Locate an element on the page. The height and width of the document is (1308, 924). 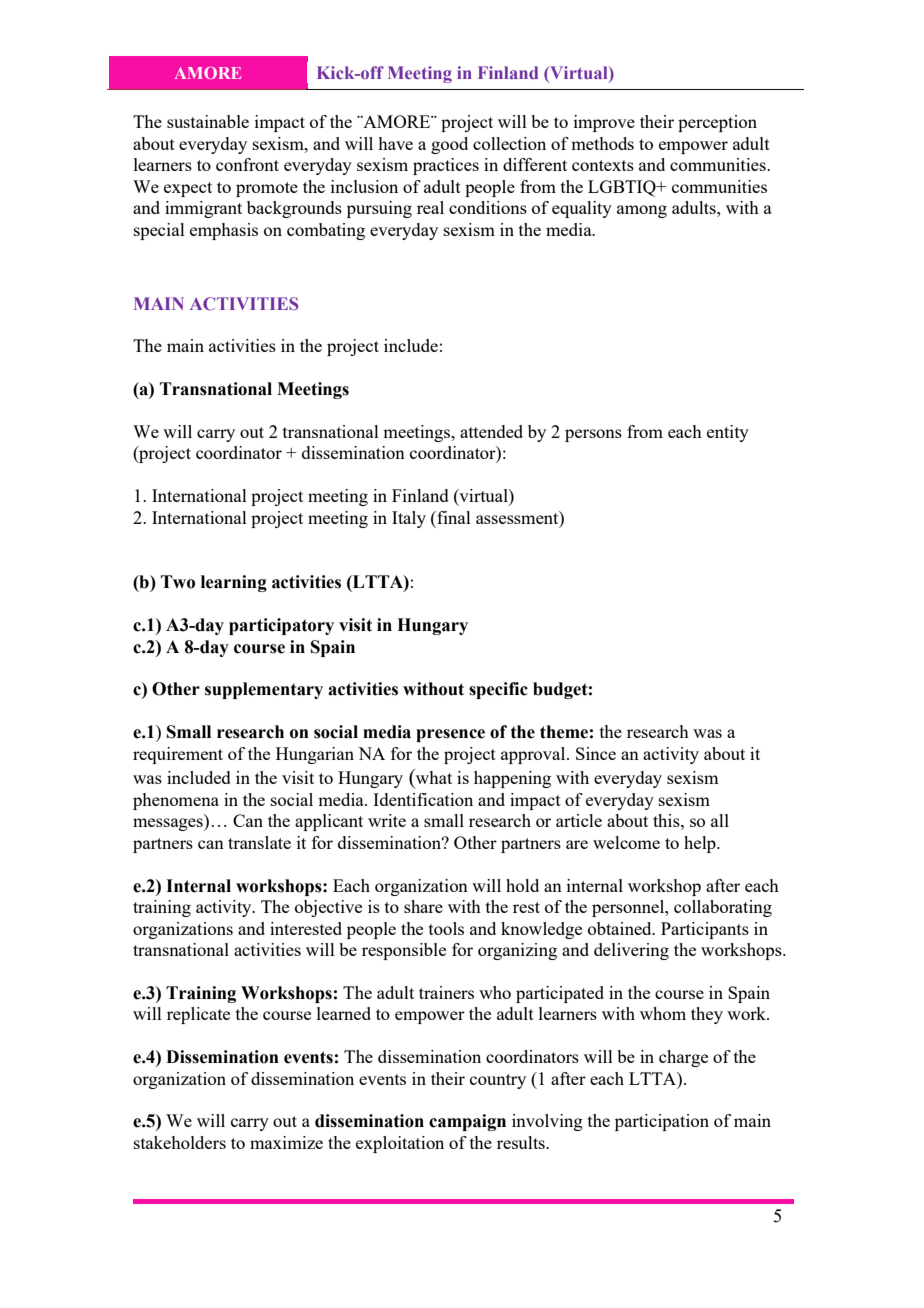
persons is located at coordinates (593, 435).
